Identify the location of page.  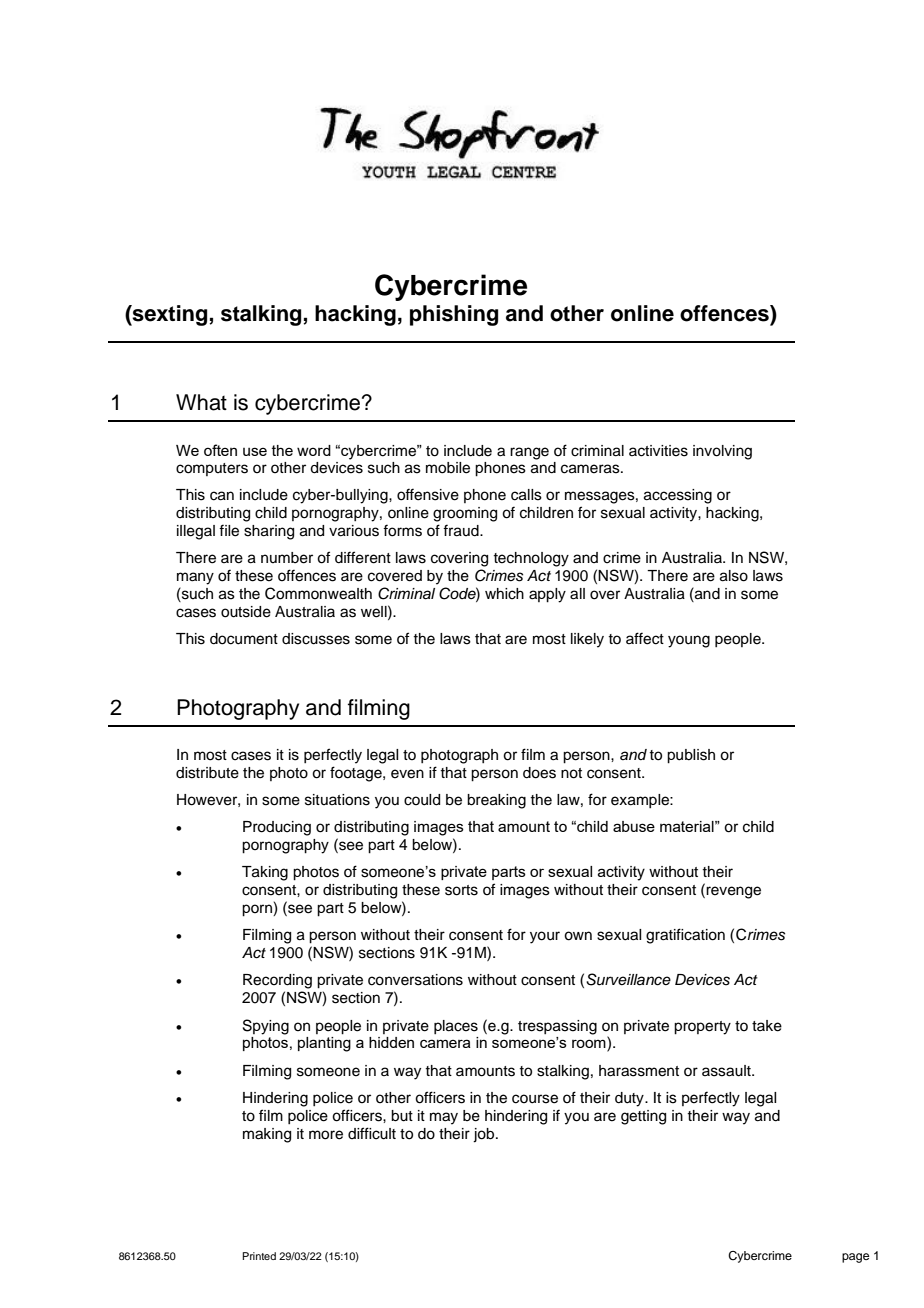
(855, 1258).
